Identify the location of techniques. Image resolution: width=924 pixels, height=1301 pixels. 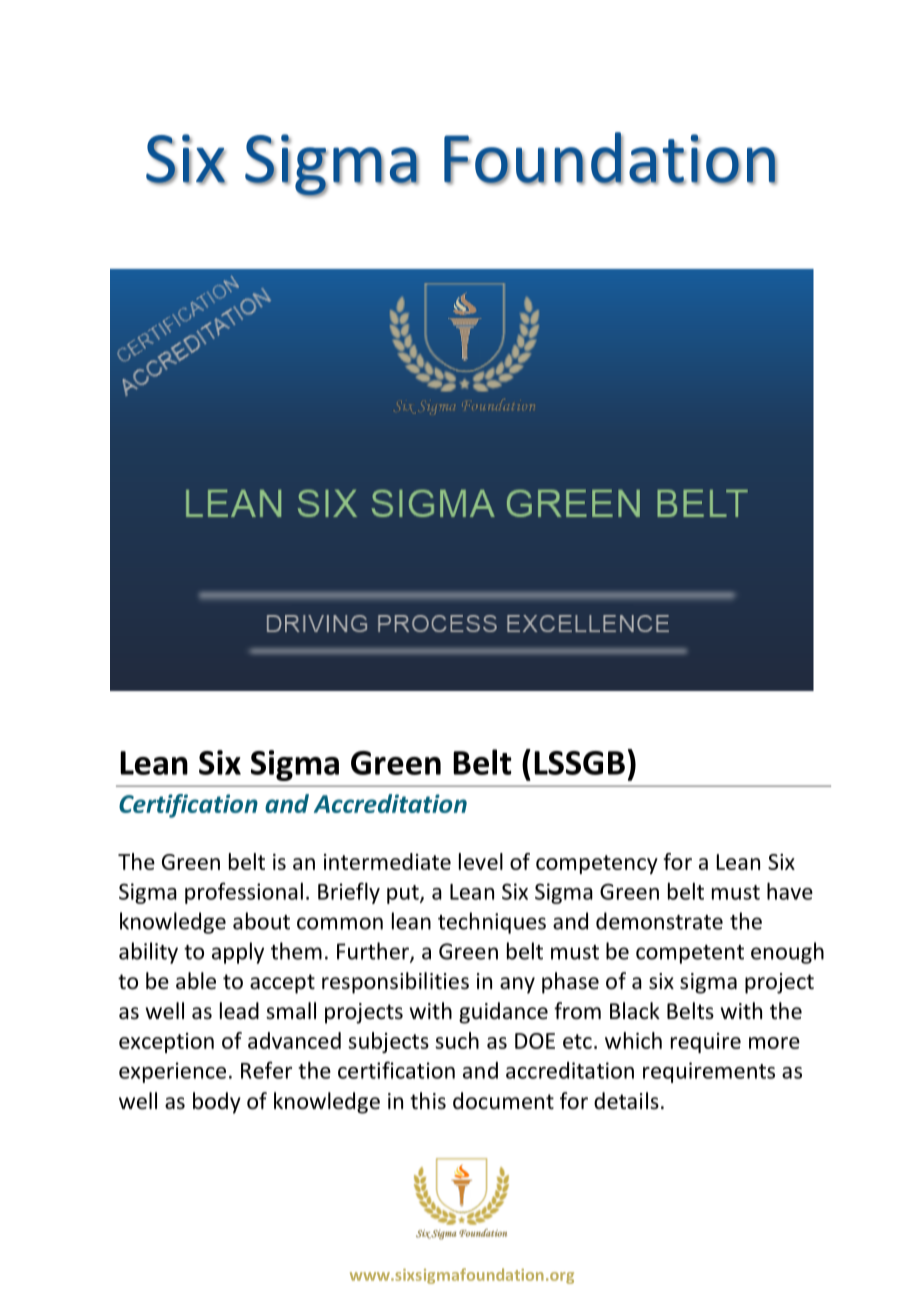
(492, 923).
